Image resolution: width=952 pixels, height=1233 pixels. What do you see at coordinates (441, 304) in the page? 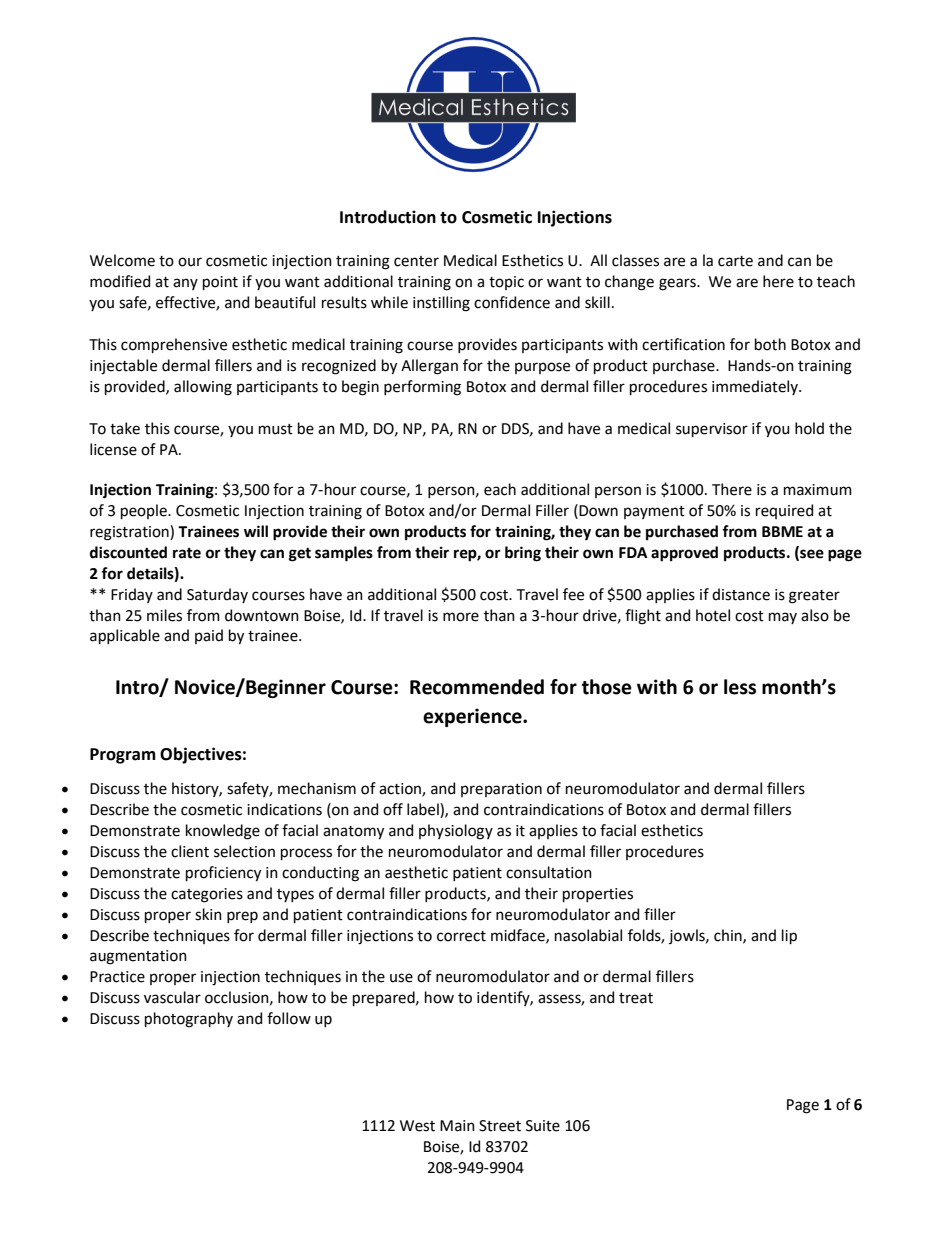
I see `instilling` at bounding box center [441, 304].
